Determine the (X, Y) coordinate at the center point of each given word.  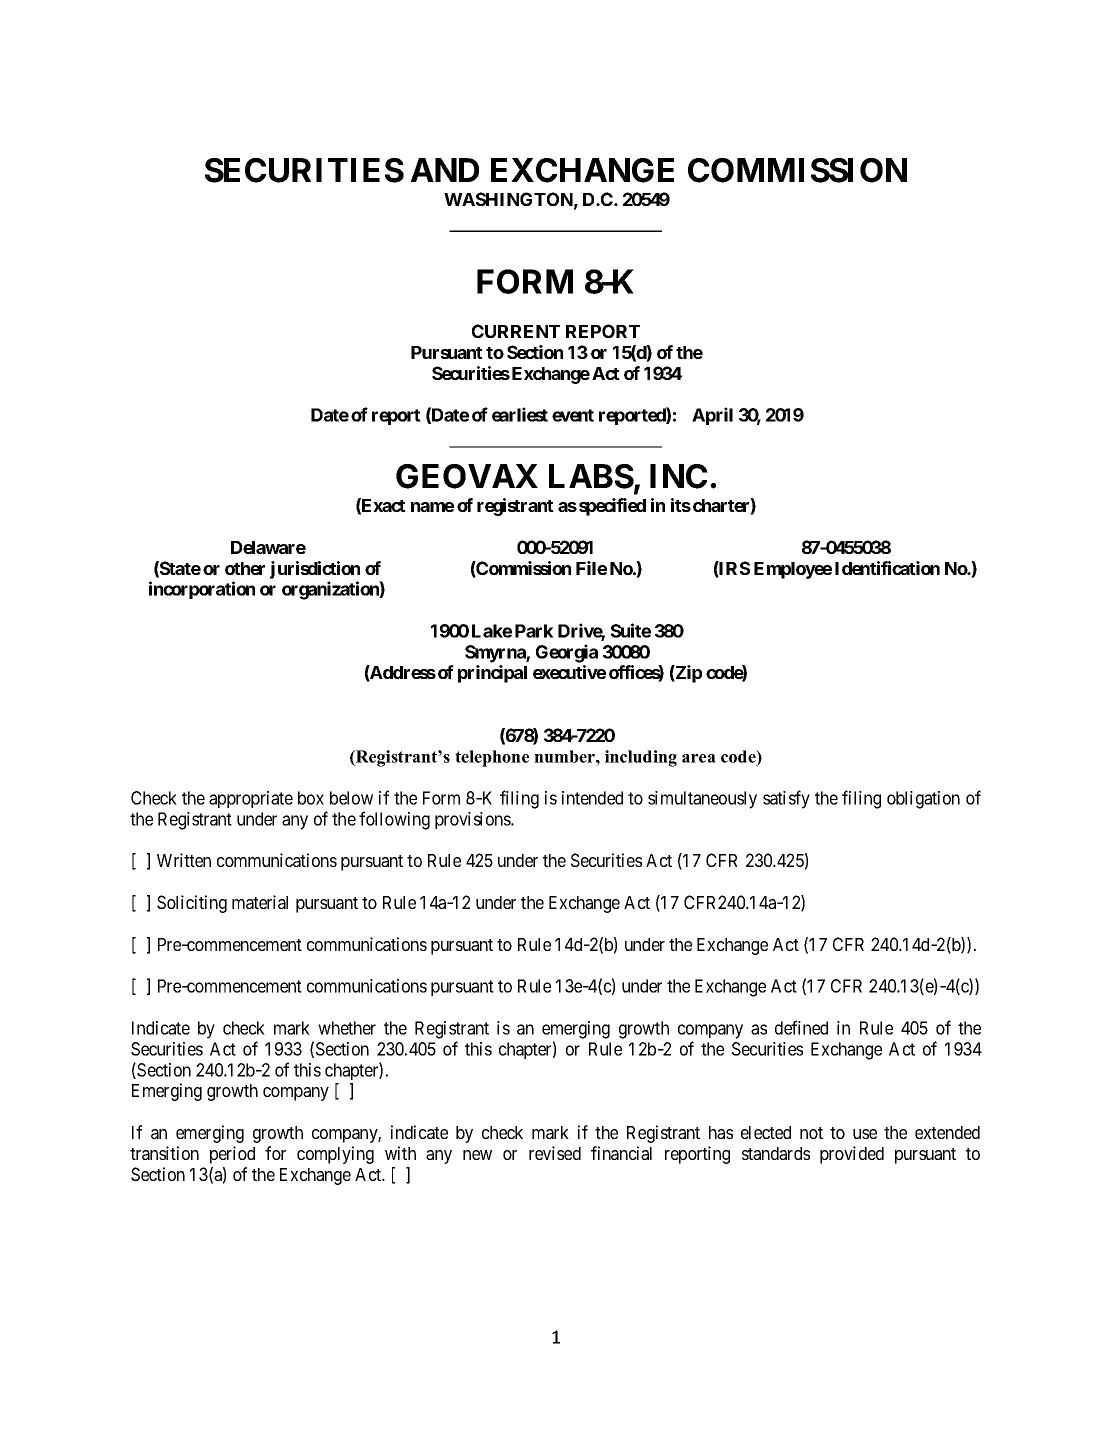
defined (801, 1027)
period (232, 1155)
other (245, 568)
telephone (492, 758)
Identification (887, 568)
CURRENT (516, 331)
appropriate (251, 799)
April (712, 416)
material (260, 902)
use (865, 1134)
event (573, 415)
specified (612, 507)
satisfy (786, 799)
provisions (473, 820)
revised (555, 1153)
